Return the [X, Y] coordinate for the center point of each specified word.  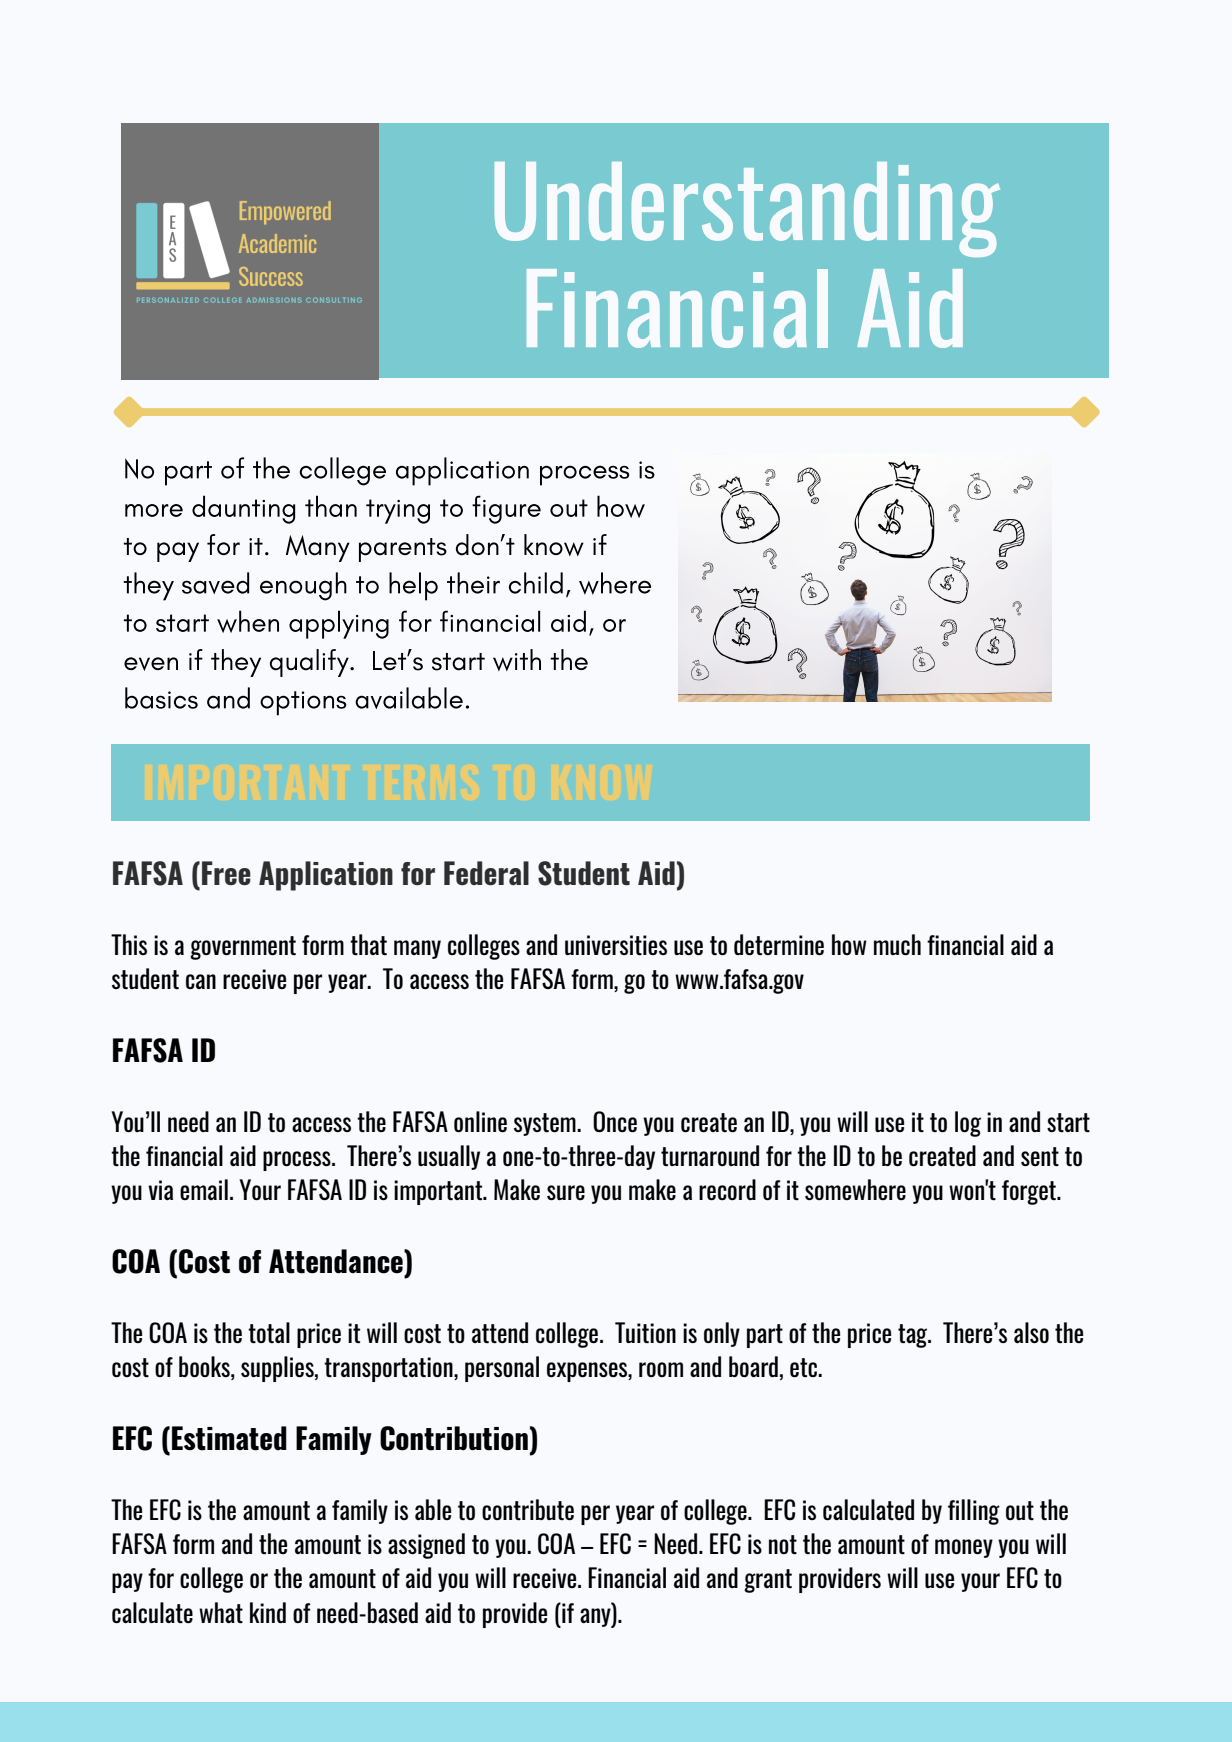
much [897, 945]
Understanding [747, 209]
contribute [528, 1510]
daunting [243, 509]
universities [616, 945]
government [243, 948]
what [221, 1613]
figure [506, 509]
